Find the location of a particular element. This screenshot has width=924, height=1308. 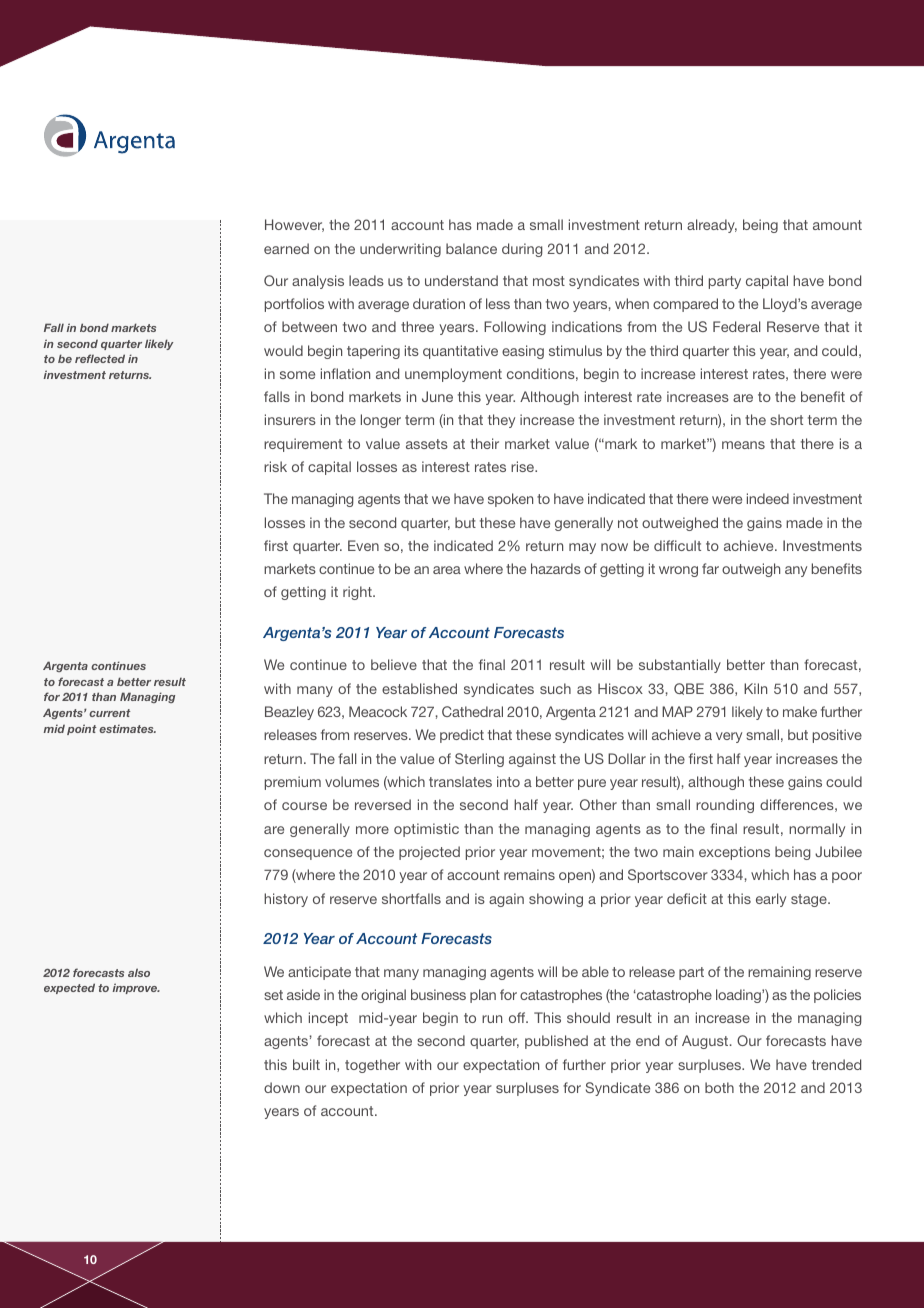

down is located at coordinates (282, 1087).
